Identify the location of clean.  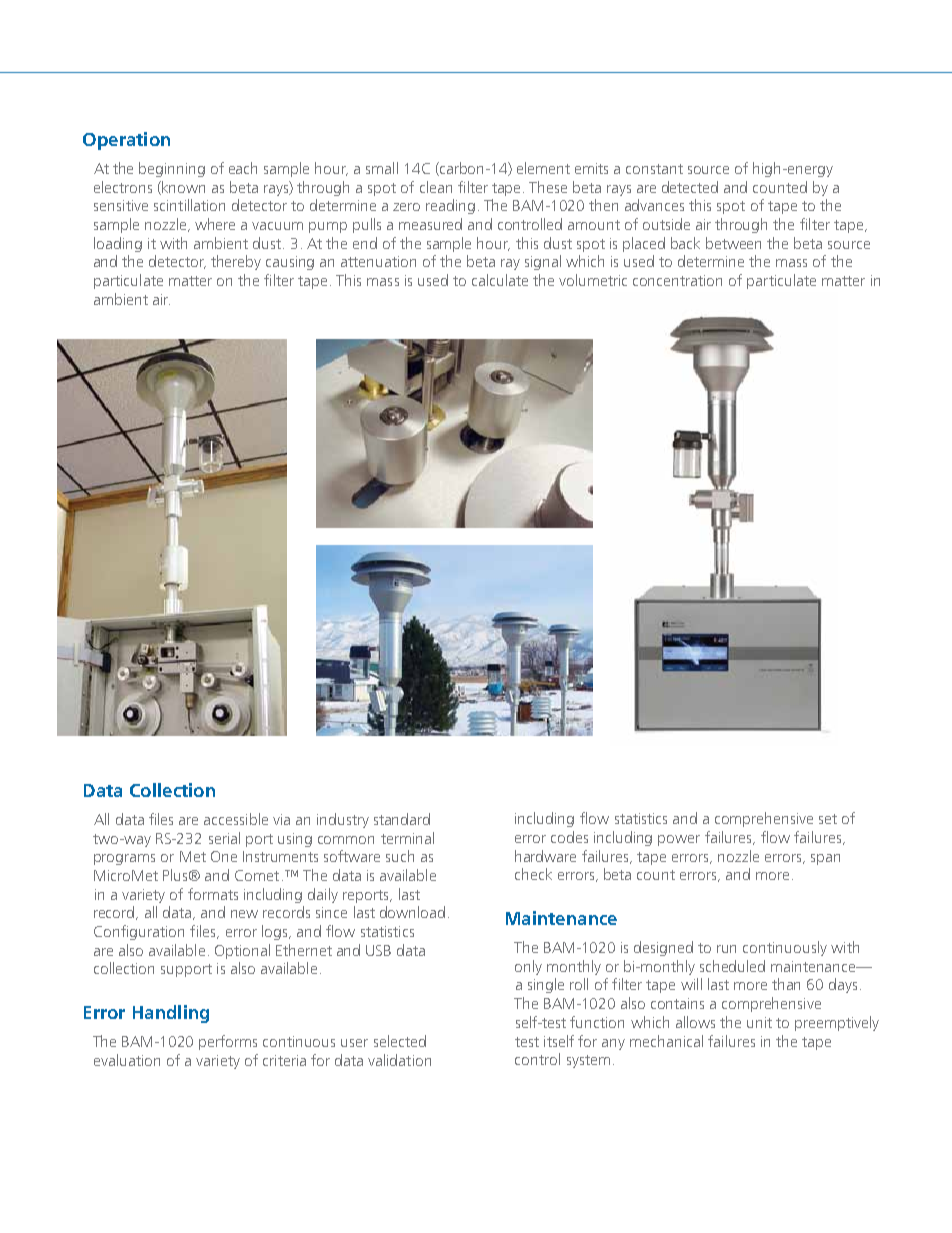
(436, 187).
